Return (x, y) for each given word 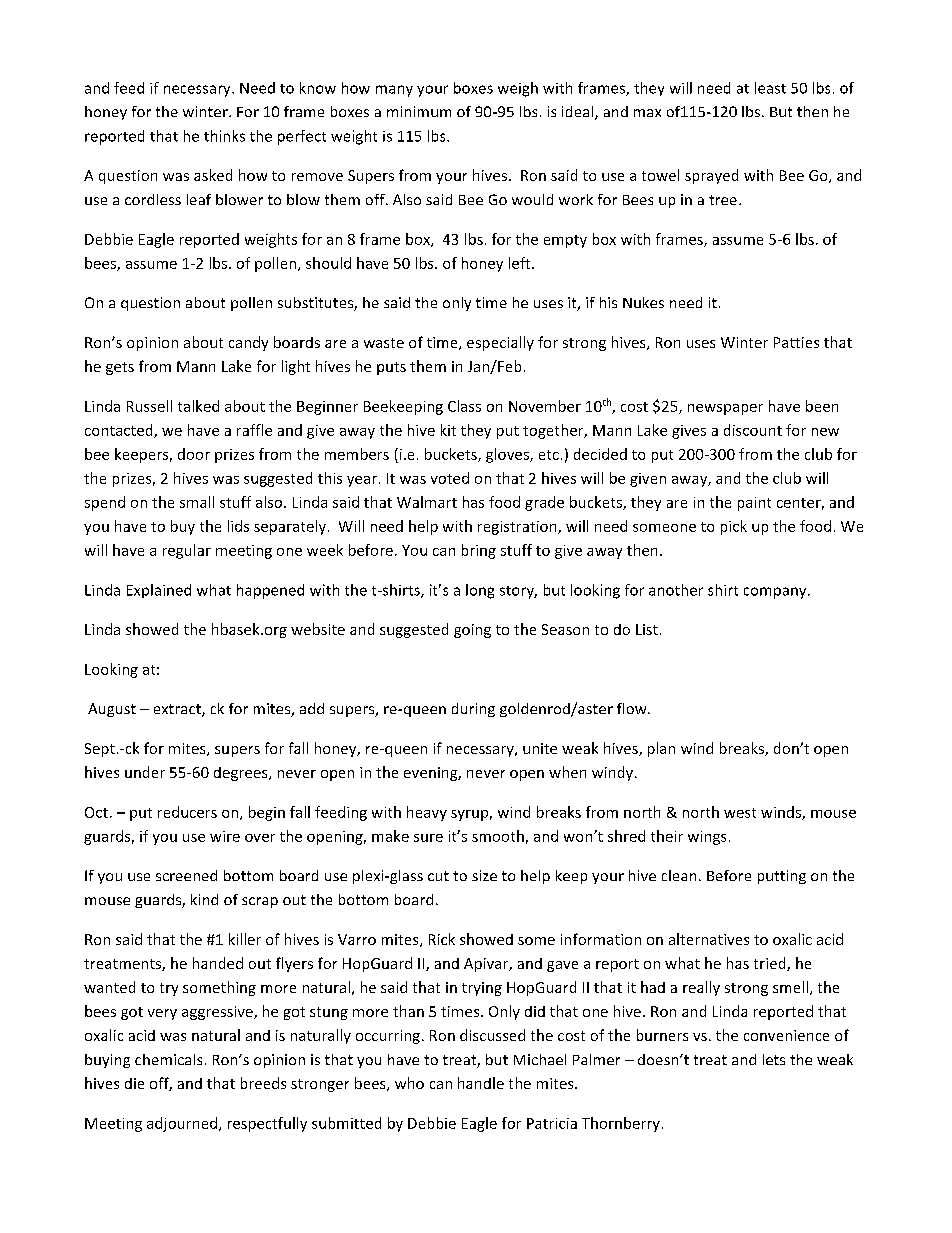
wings (707, 838)
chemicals (168, 1059)
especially (500, 343)
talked (198, 406)
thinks (224, 136)
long (480, 591)
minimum (419, 111)
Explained (159, 591)
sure (428, 838)
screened (186, 875)
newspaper (725, 409)
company (776, 593)
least (770, 88)
